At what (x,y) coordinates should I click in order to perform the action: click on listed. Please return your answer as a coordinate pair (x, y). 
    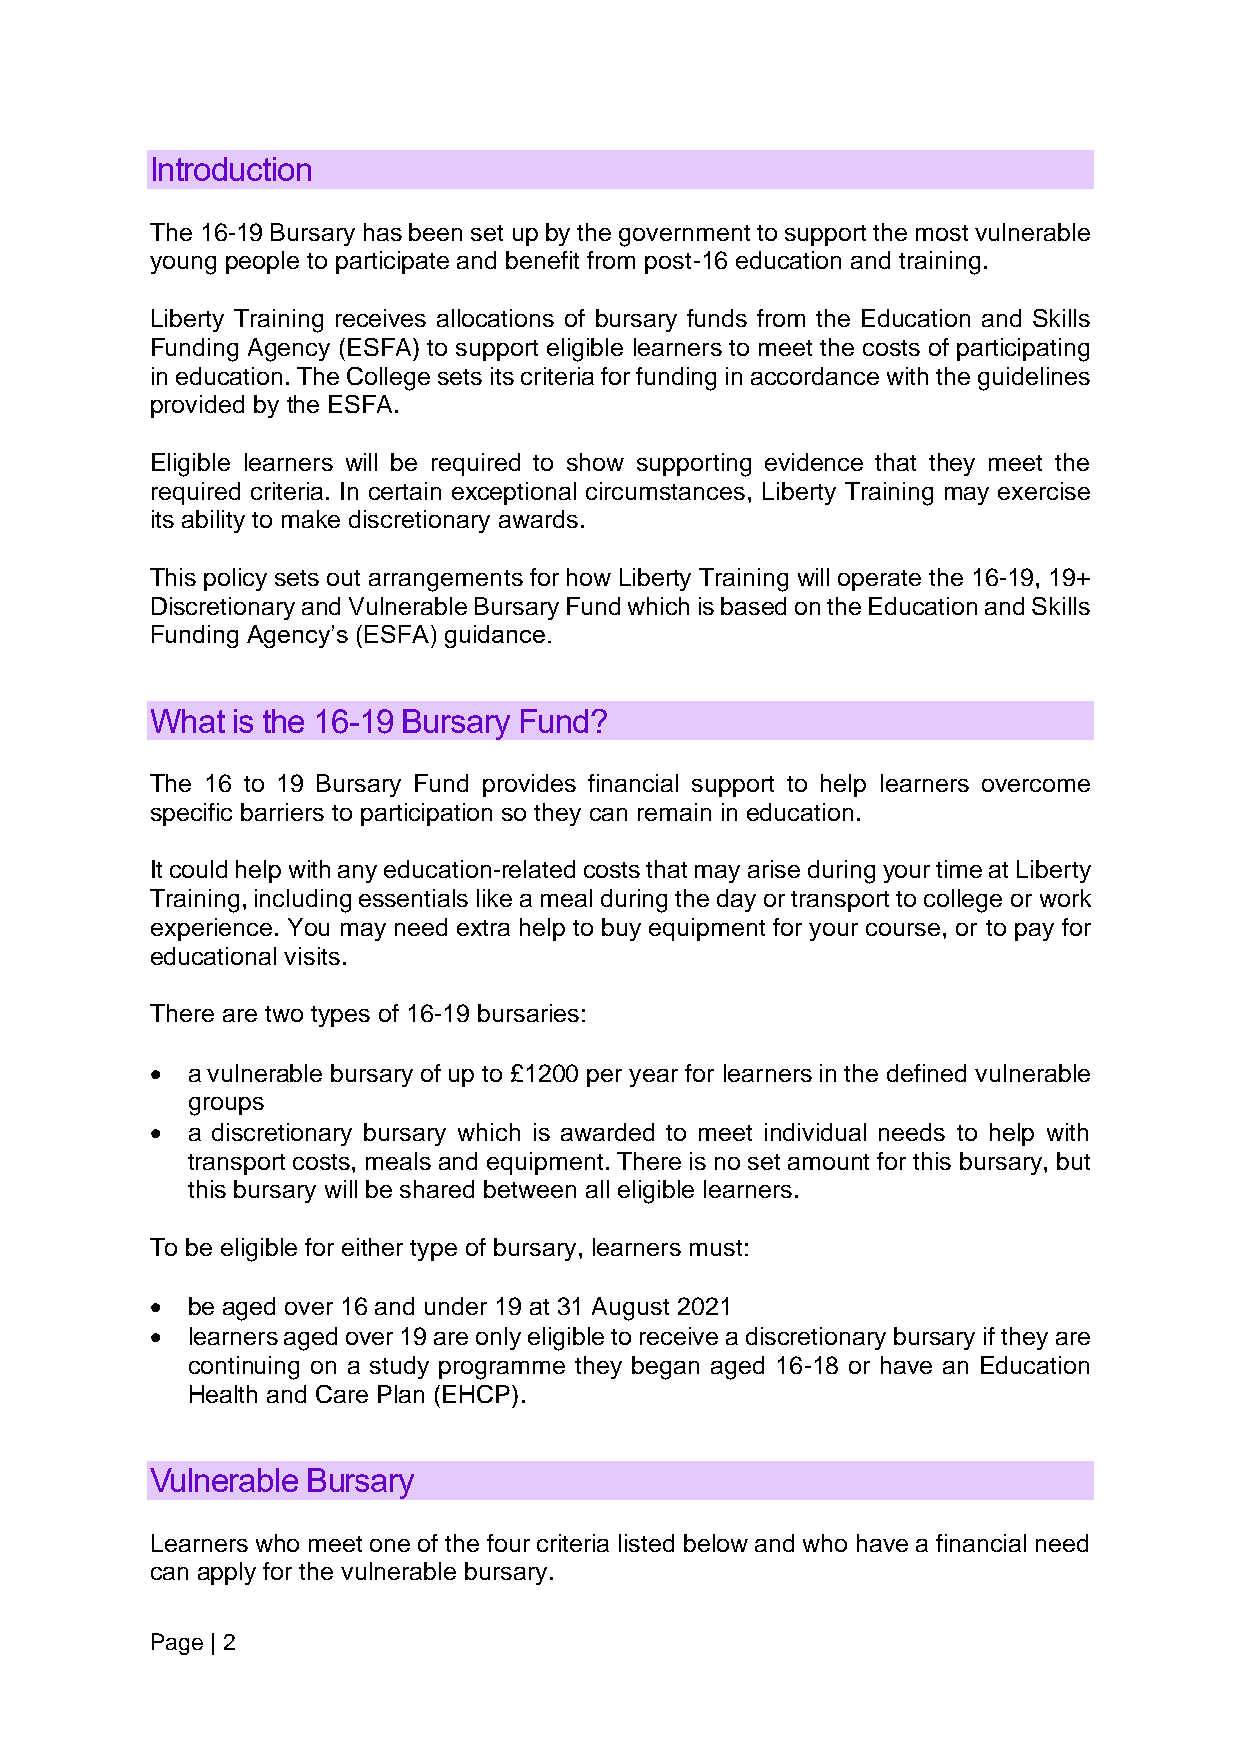
    Looking at the image, I should click on (646, 1543).
